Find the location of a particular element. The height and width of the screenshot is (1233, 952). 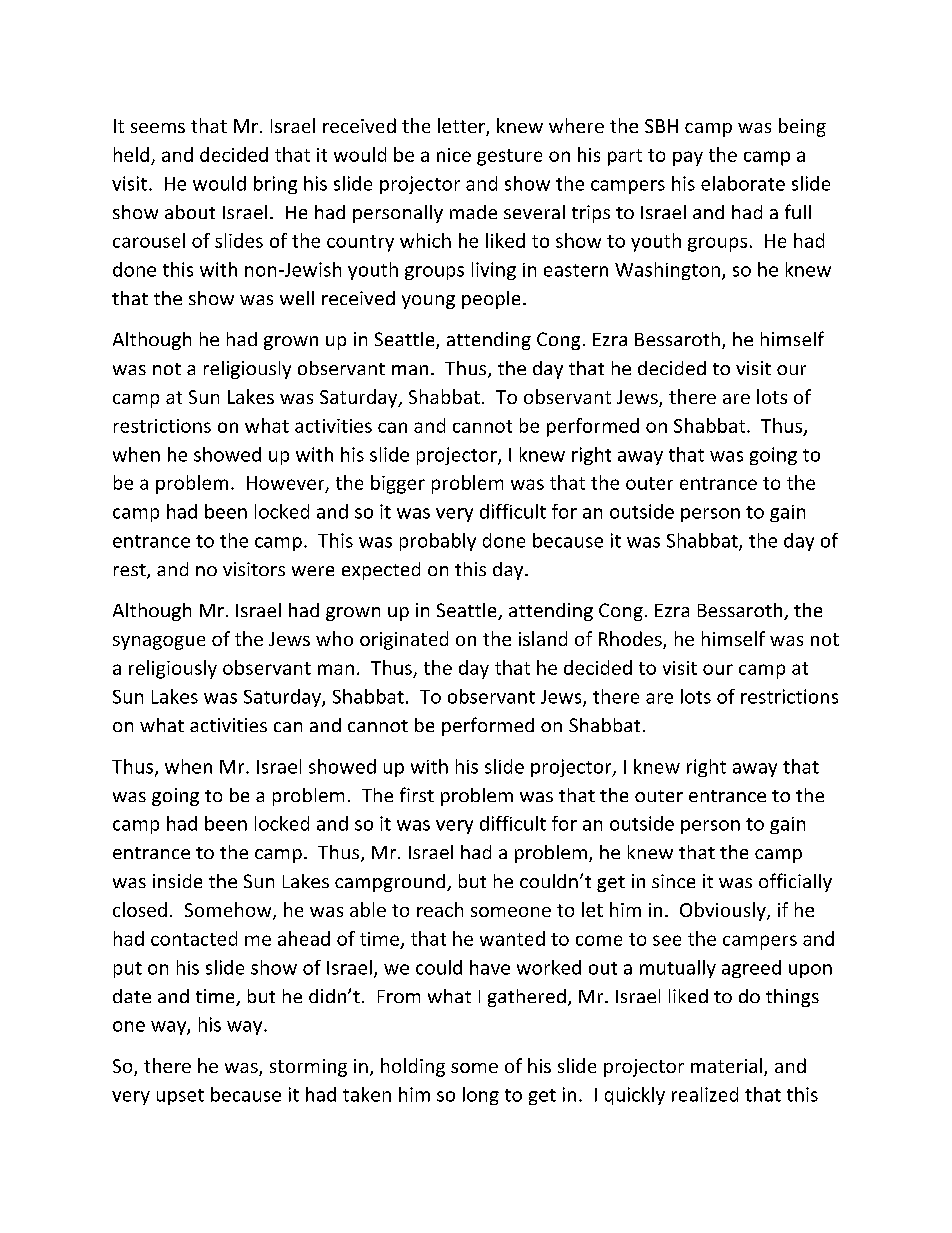

pay is located at coordinates (688, 158).
